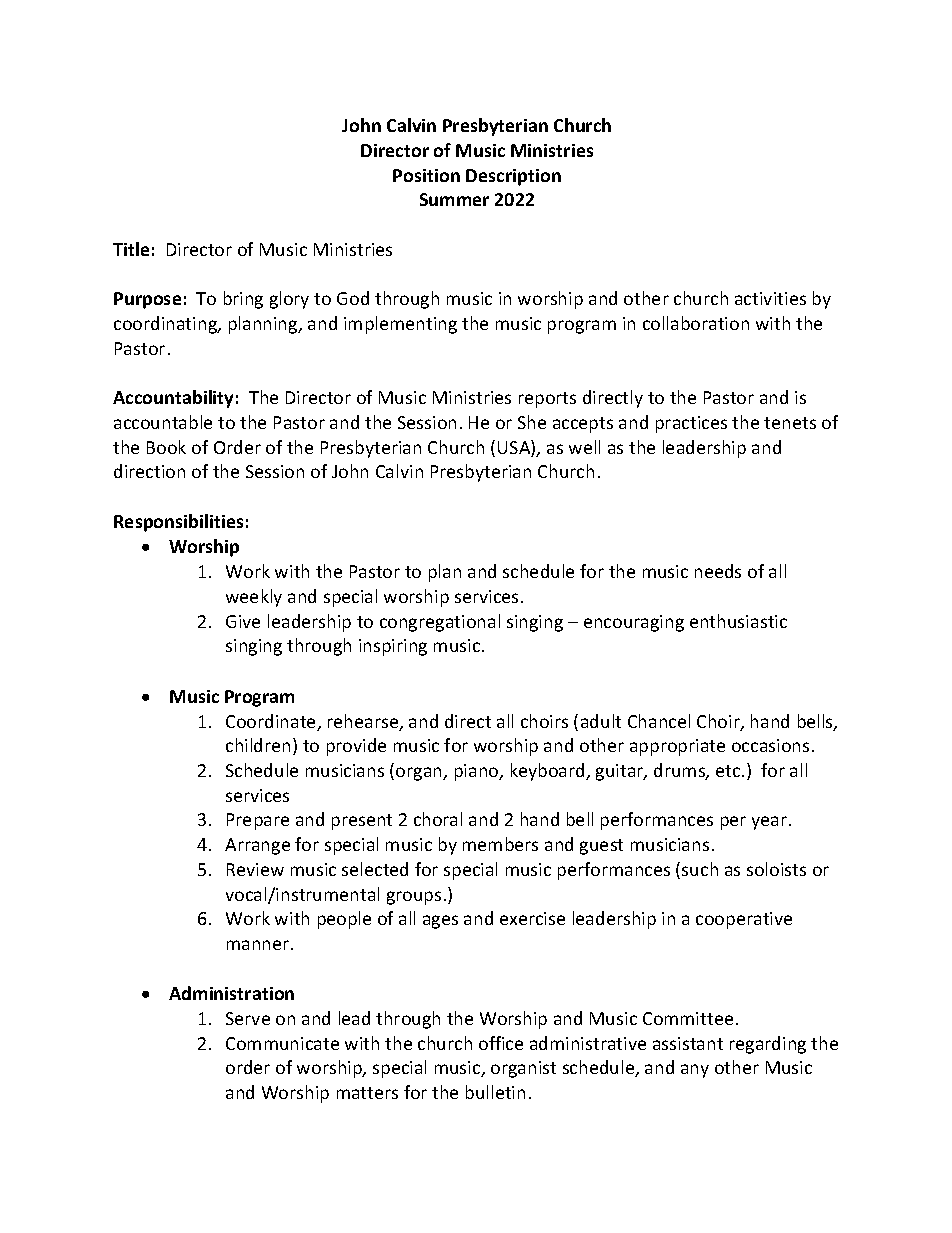 The image size is (952, 1233). I want to click on choral, so click(438, 819).
